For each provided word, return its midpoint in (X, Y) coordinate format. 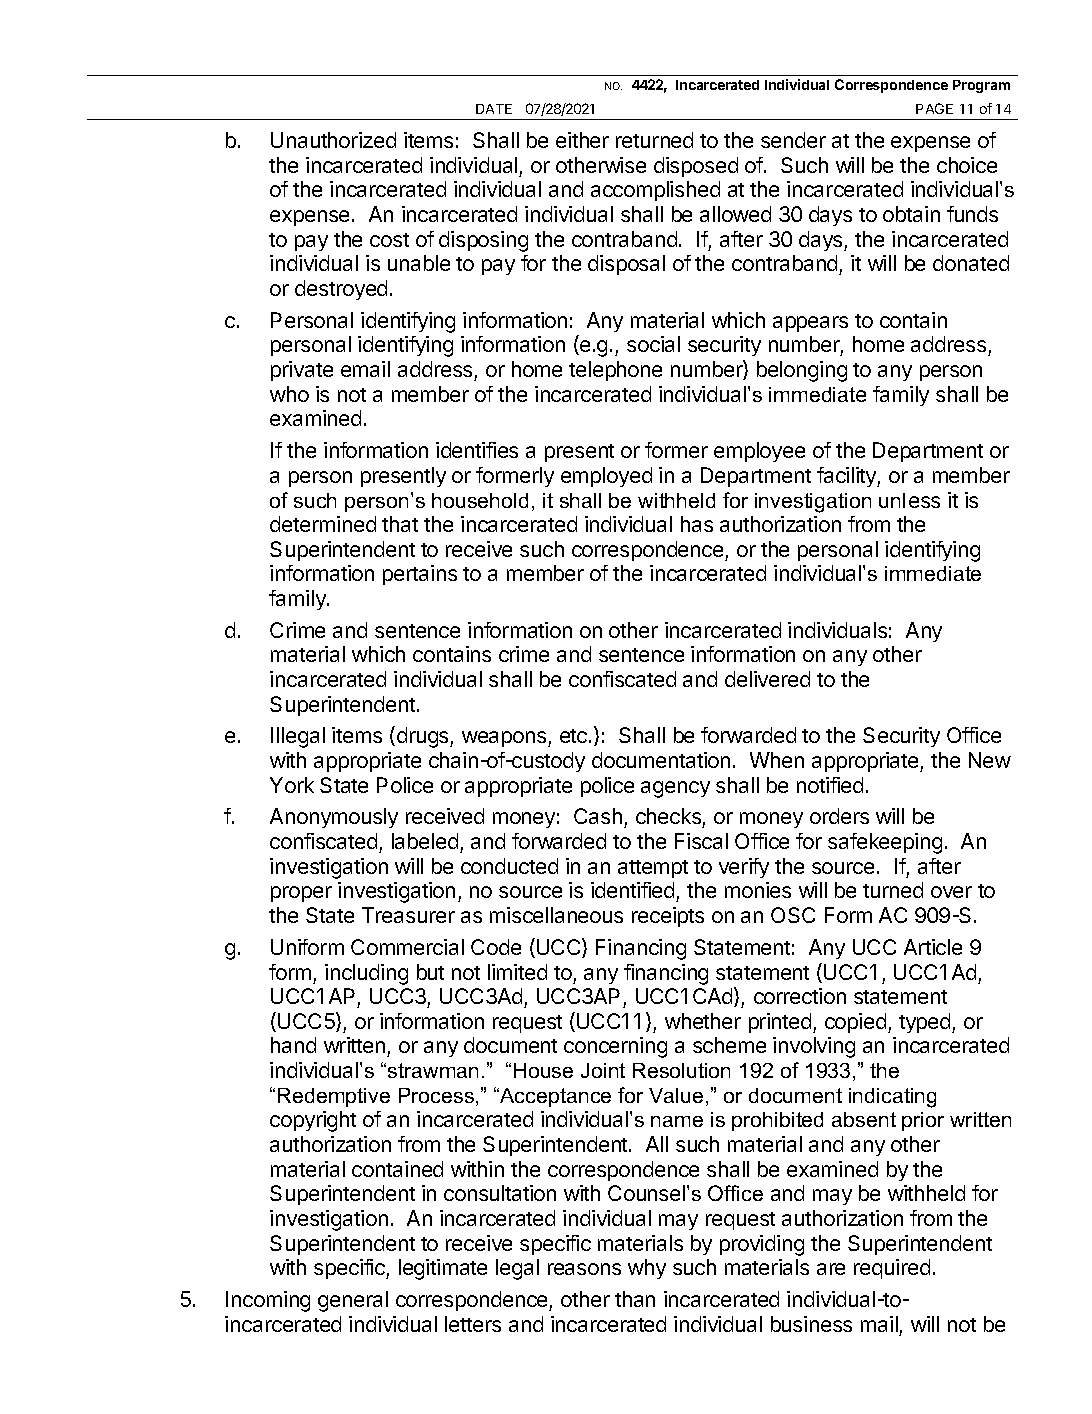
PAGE (934, 108)
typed (926, 1023)
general (353, 1301)
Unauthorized (333, 140)
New (990, 760)
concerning (615, 1047)
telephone (615, 371)
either (582, 140)
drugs (422, 737)
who (289, 394)
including (366, 974)
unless (909, 500)
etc (575, 736)
